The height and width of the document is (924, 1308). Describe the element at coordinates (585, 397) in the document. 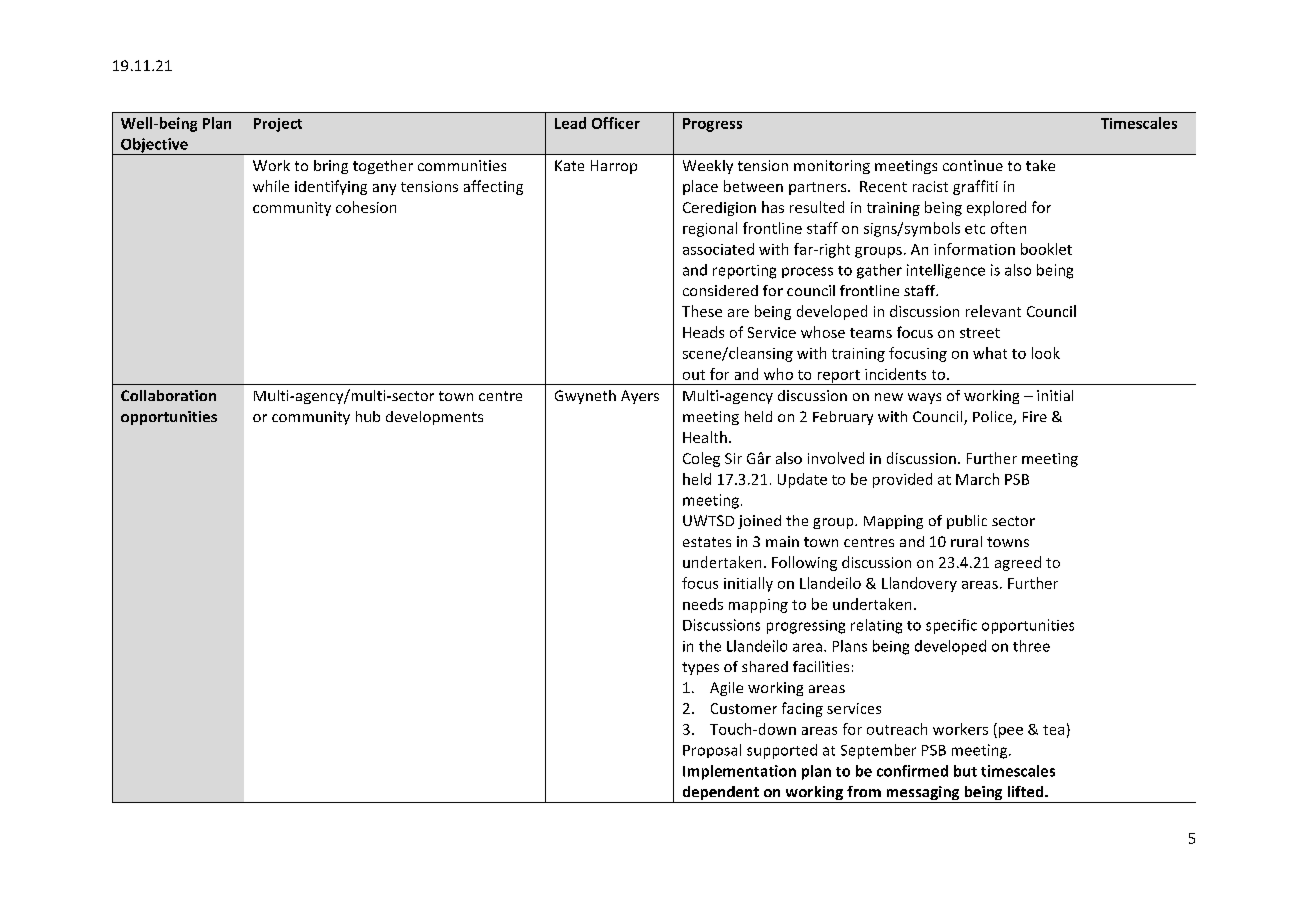

I see `Gwyneth` at that location.
